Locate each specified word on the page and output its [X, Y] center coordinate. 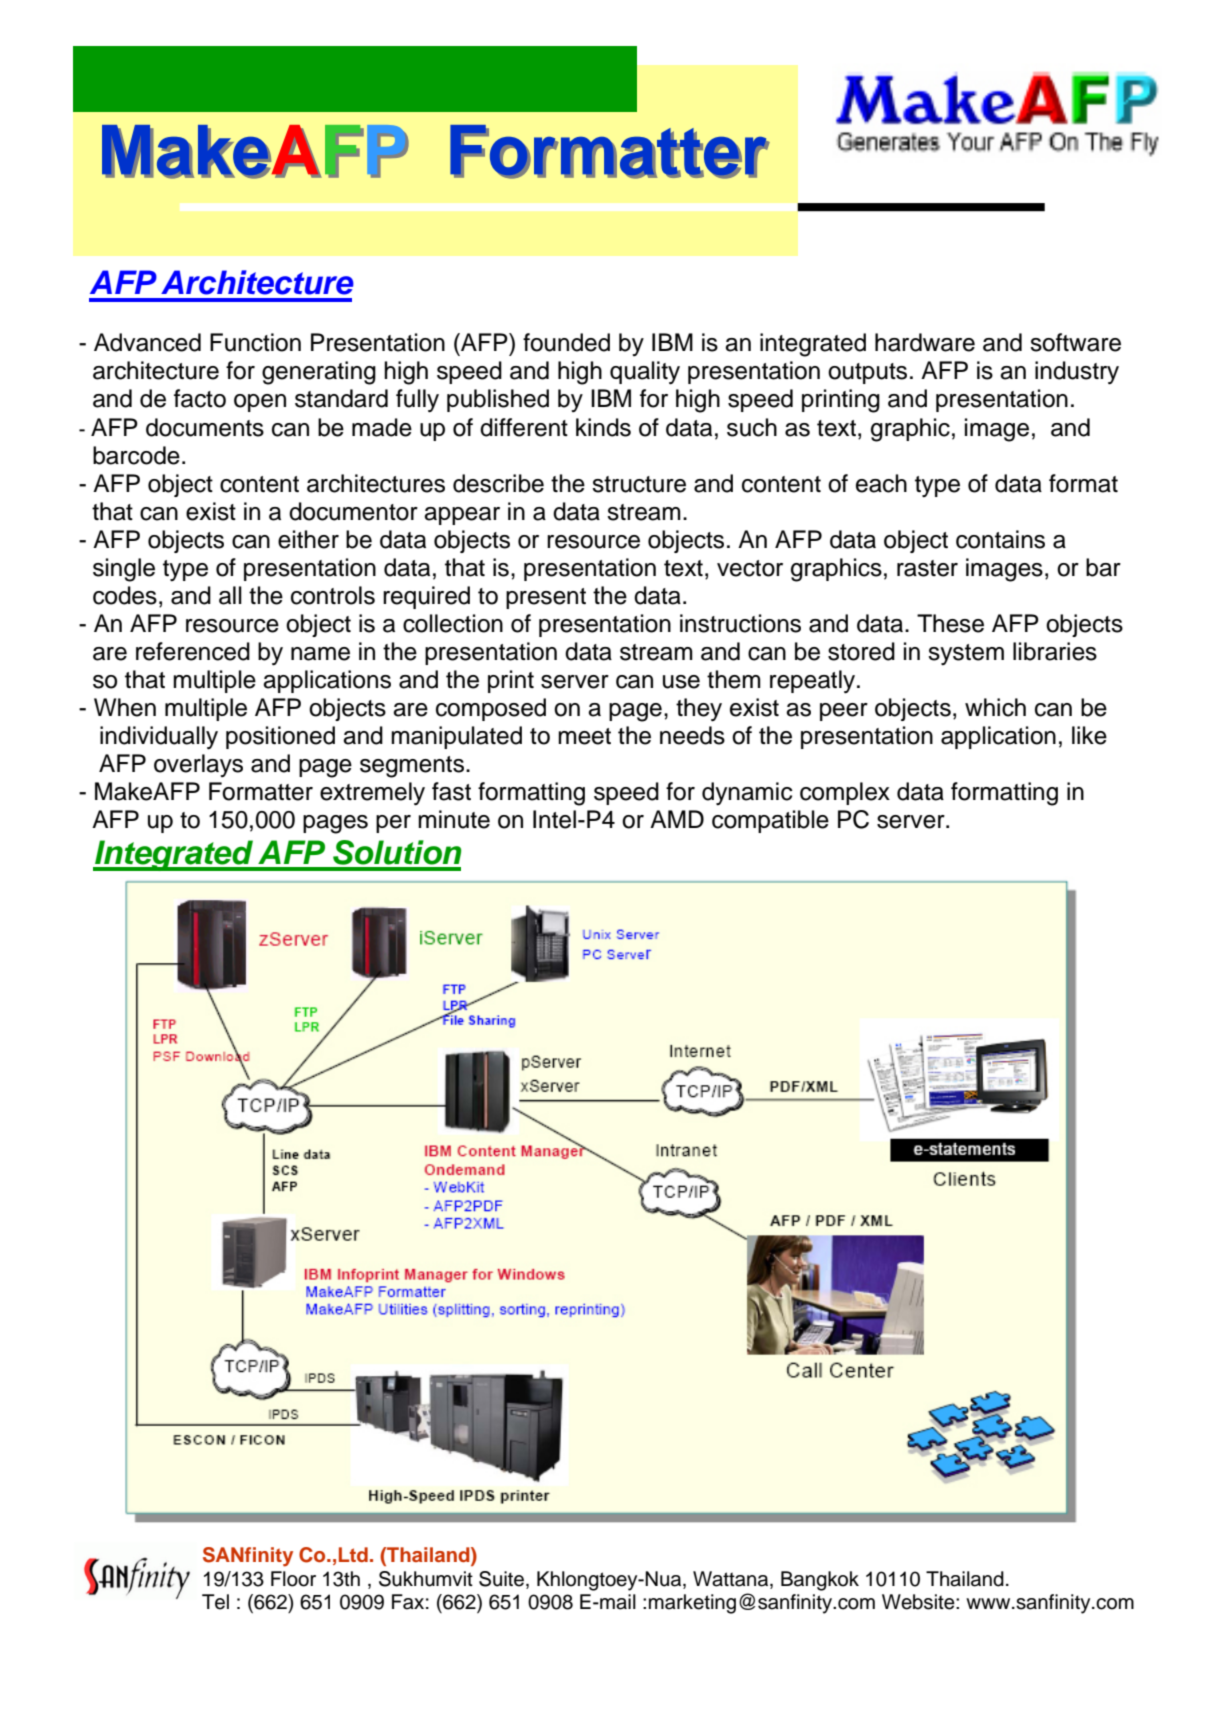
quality [645, 373]
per [393, 824]
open [260, 403]
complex [845, 793]
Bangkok [820, 1581]
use [681, 682]
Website [919, 1602]
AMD [677, 819]
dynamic [747, 793]
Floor [293, 1579]
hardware [925, 342]
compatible [770, 821]
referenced [193, 651]
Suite [503, 1579]
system [966, 654]
